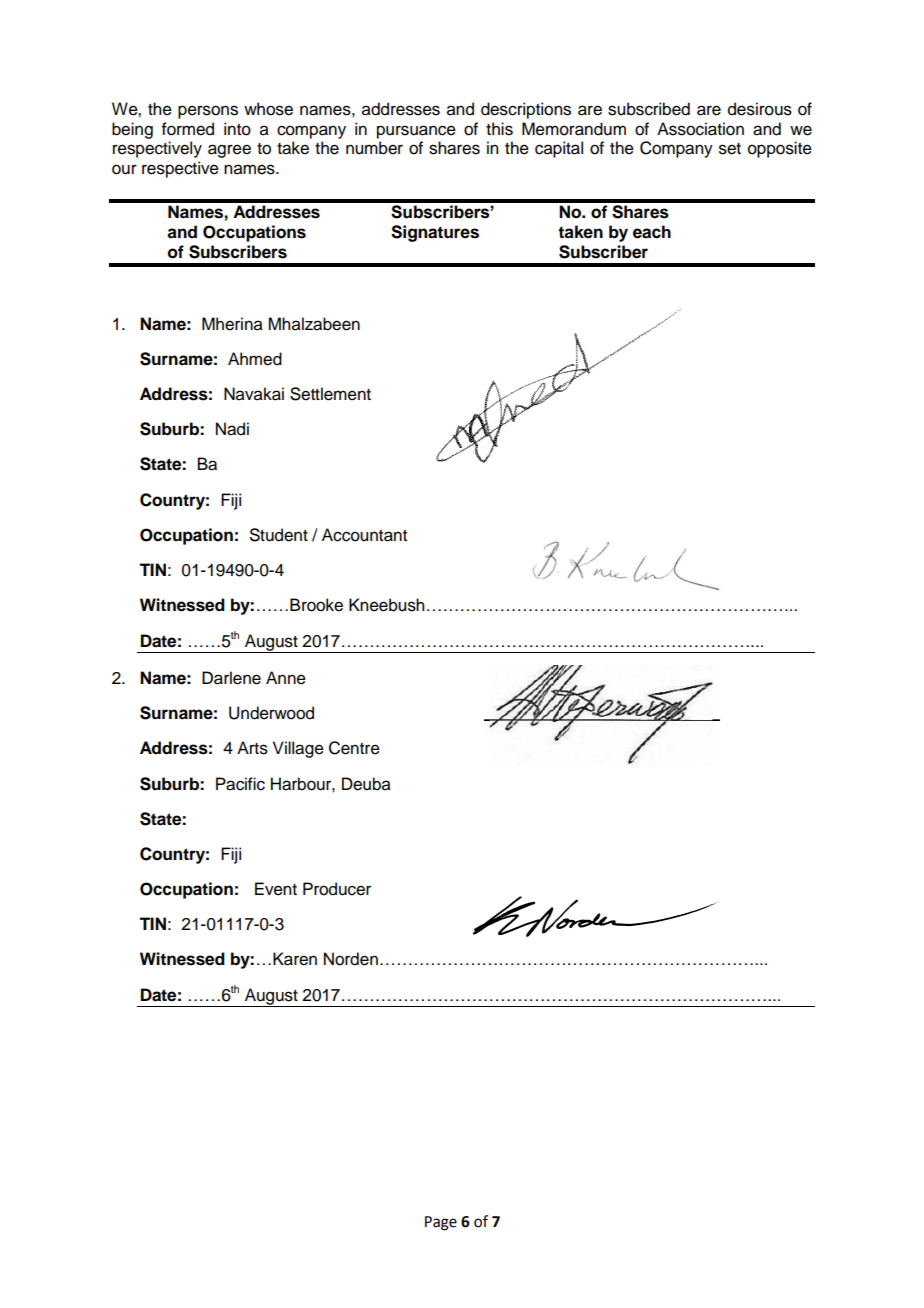 The width and height of the document is (924, 1308). What do you see at coordinates (652, 232) in the document?
I see `each` at bounding box center [652, 232].
